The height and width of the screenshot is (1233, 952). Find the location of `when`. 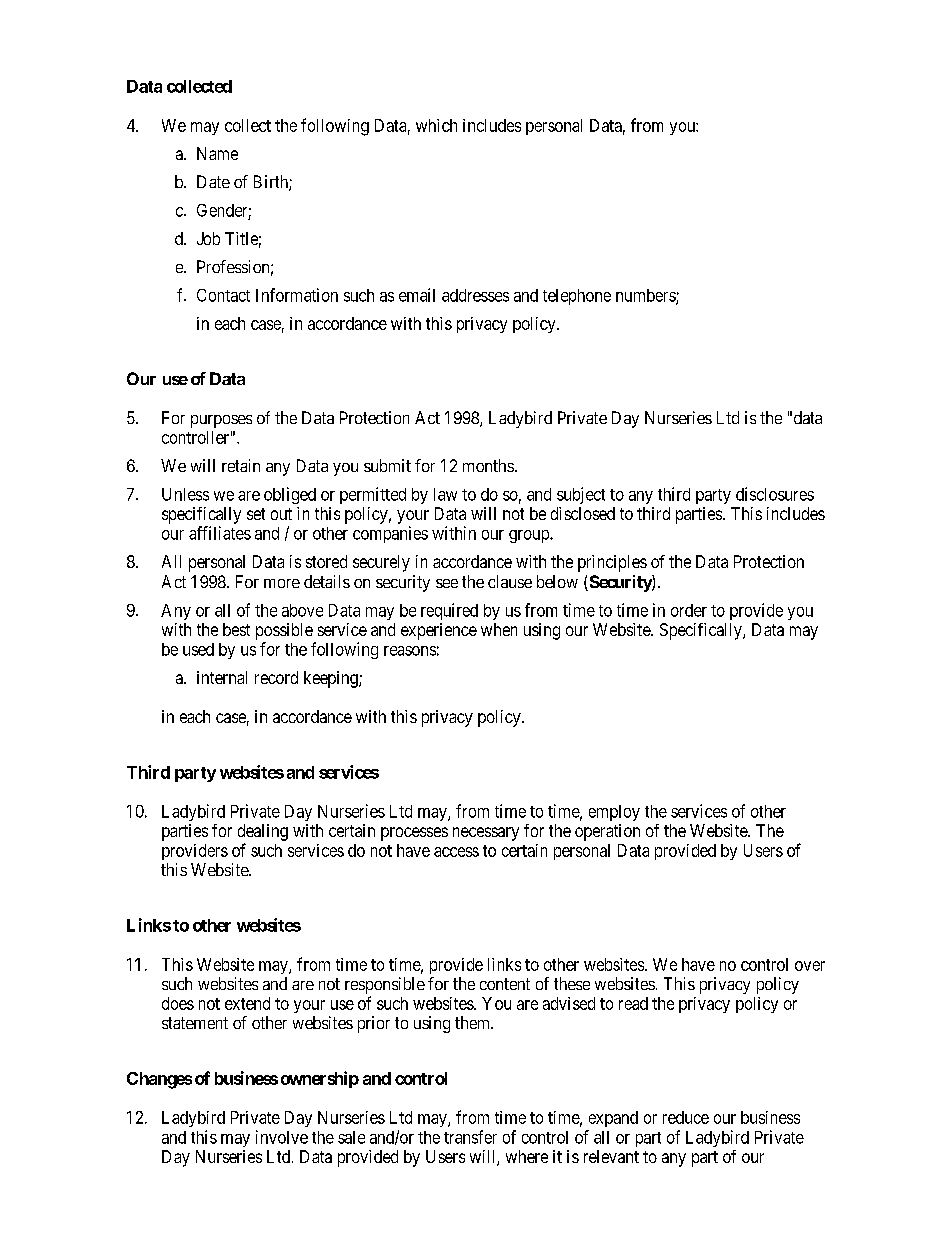

when is located at coordinates (499, 629).
